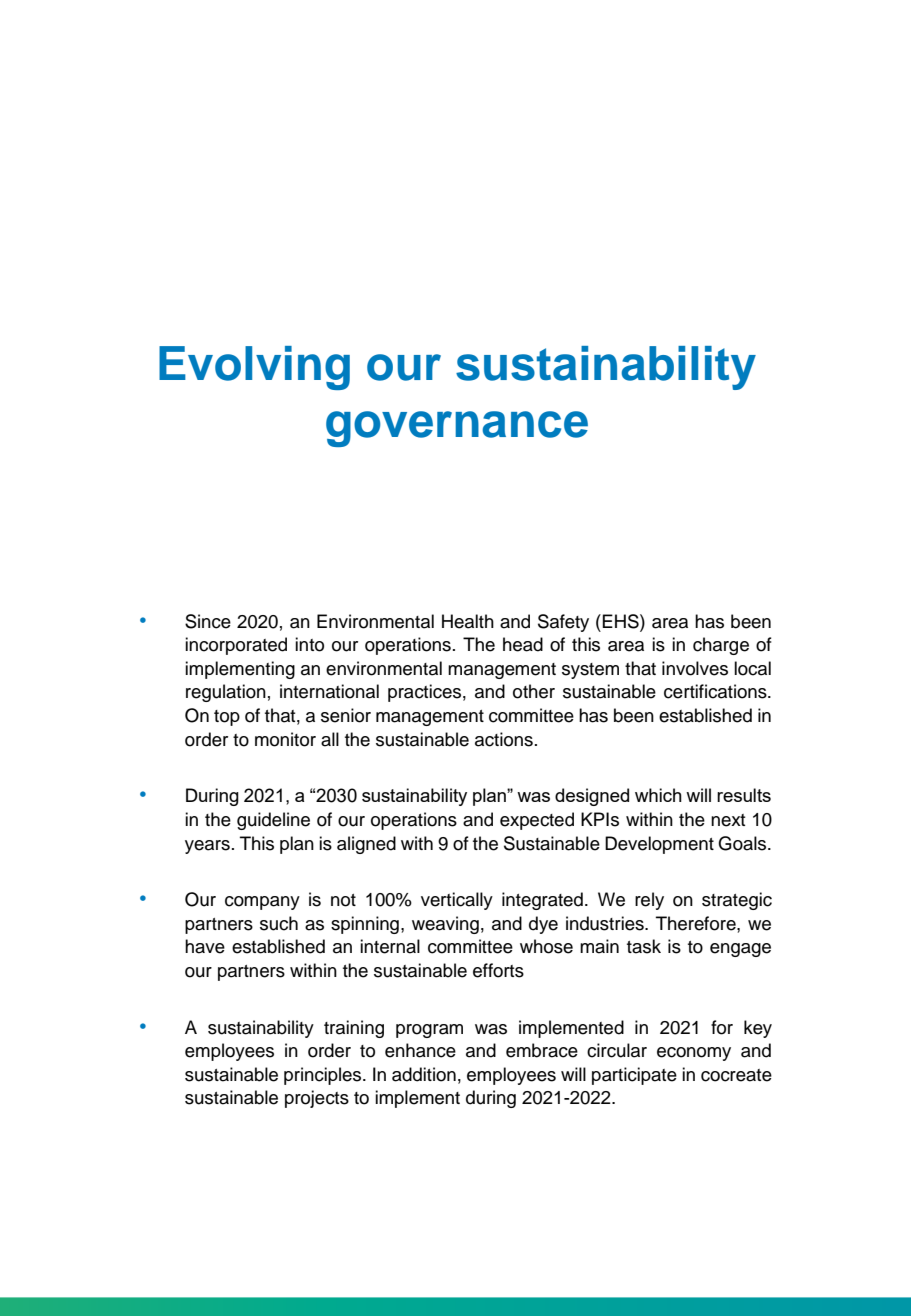 Image resolution: width=911 pixels, height=1316 pixels. What do you see at coordinates (695, 668) in the image?
I see `involves` at bounding box center [695, 668].
